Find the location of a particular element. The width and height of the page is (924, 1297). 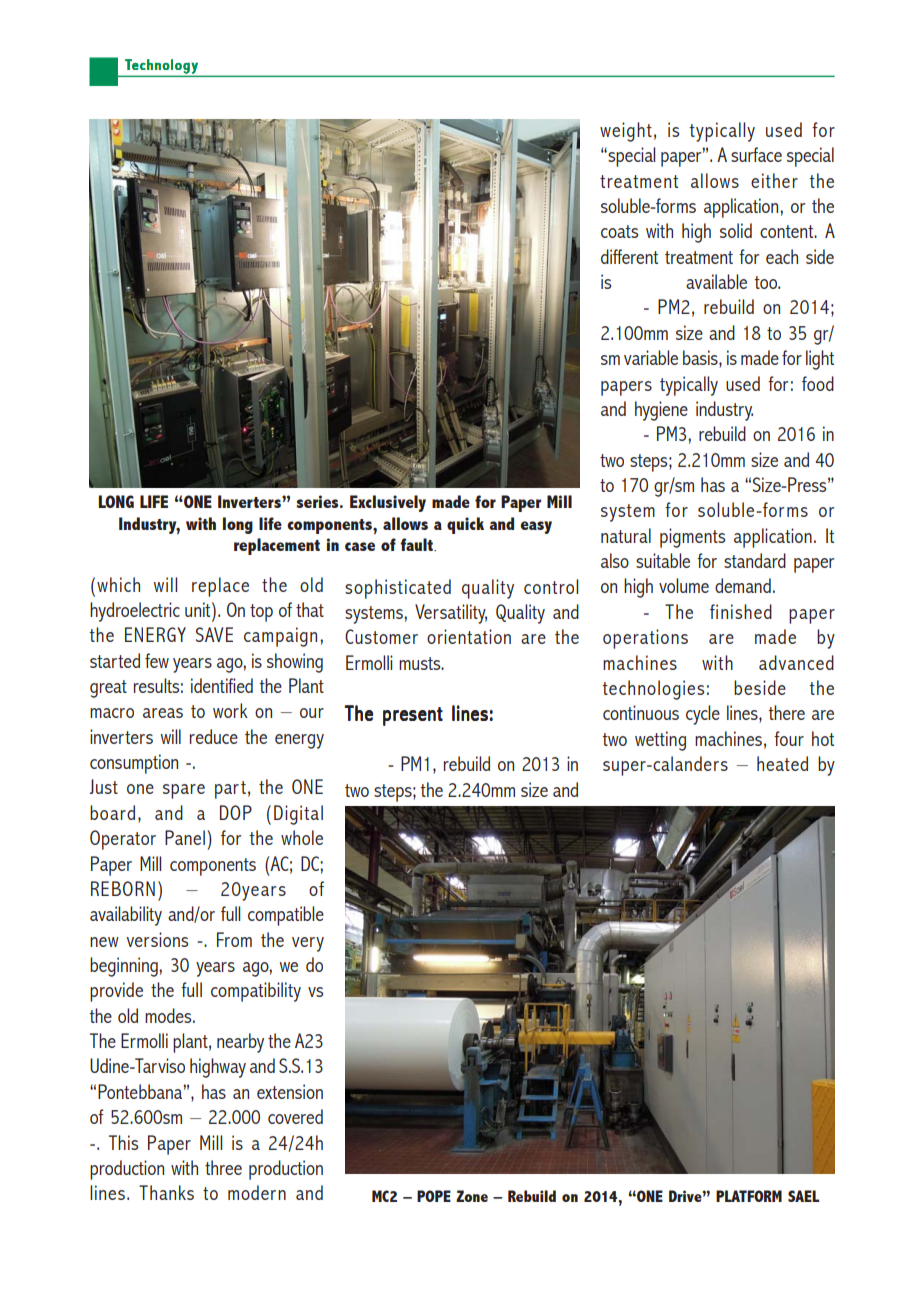

coats is located at coordinates (619, 231).
